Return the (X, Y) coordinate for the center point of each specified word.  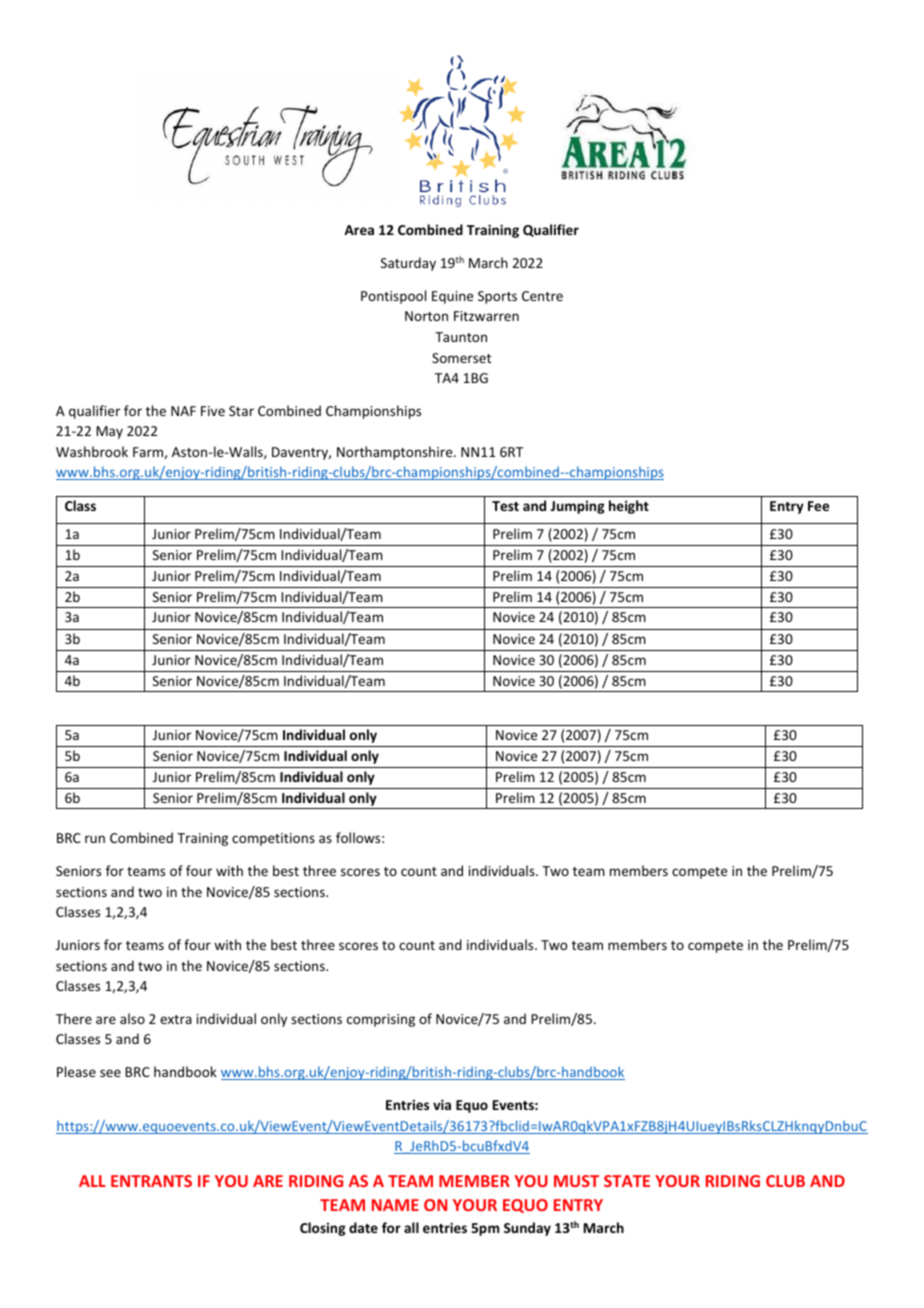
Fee (818, 506)
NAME (395, 1205)
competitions (273, 839)
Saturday (408, 264)
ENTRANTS (151, 1181)
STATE (627, 1181)
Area (359, 230)
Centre (542, 296)
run (95, 839)
